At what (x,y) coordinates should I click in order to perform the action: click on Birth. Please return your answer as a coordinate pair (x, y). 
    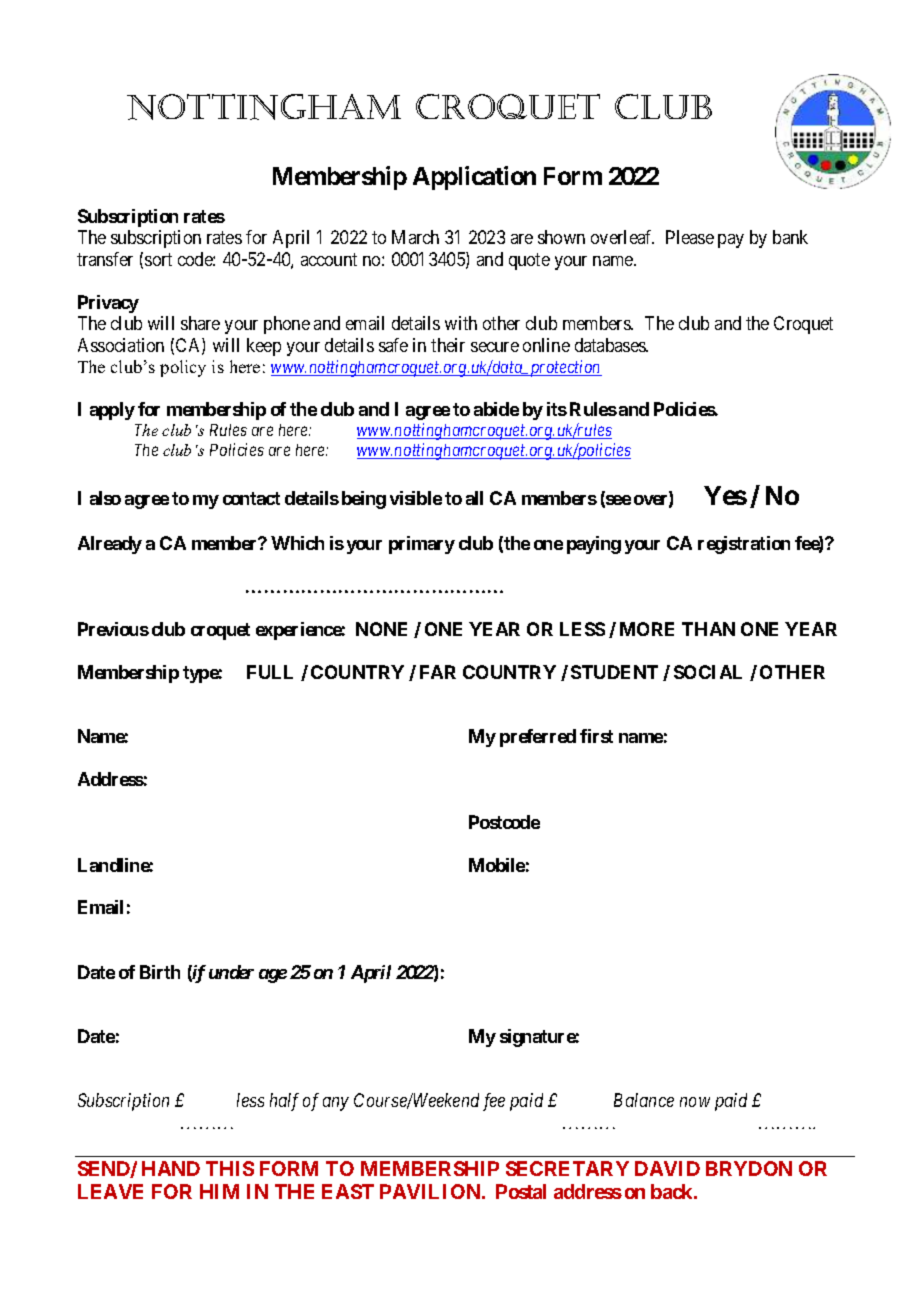
    Looking at the image, I should click on (160, 972).
